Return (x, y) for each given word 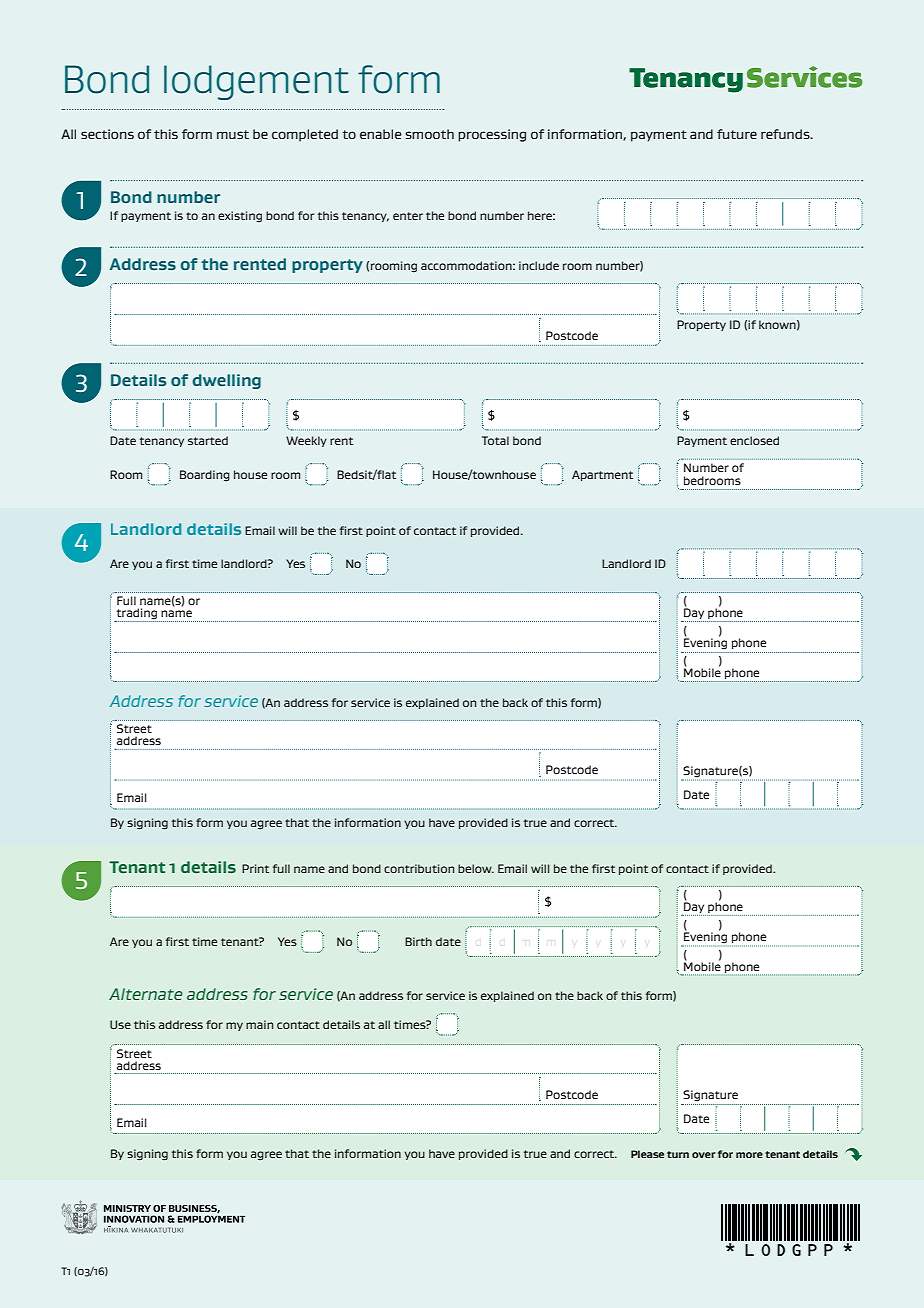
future (737, 134)
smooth (430, 134)
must (233, 134)
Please (647, 1154)
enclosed (754, 440)
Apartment (602, 475)
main (259, 1024)
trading (136, 615)
